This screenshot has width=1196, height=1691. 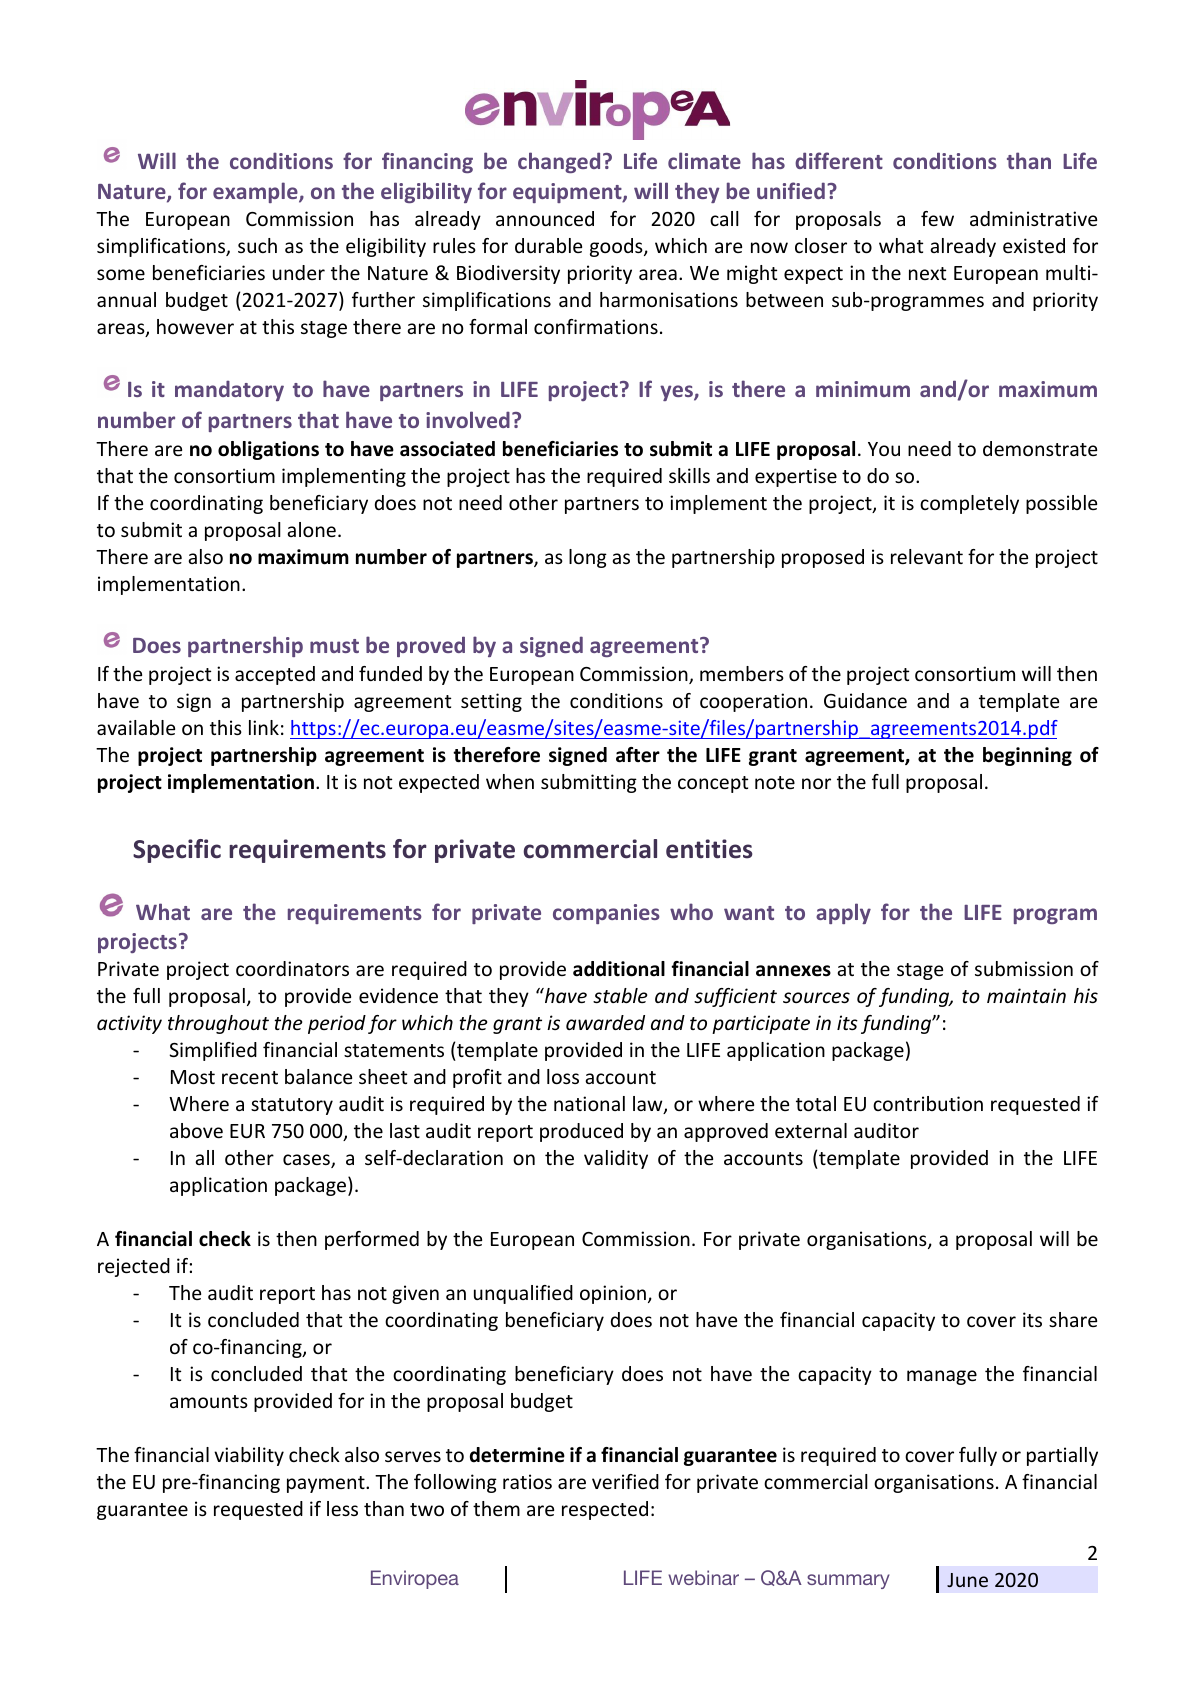 I want to click on apply, so click(x=843, y=913).
